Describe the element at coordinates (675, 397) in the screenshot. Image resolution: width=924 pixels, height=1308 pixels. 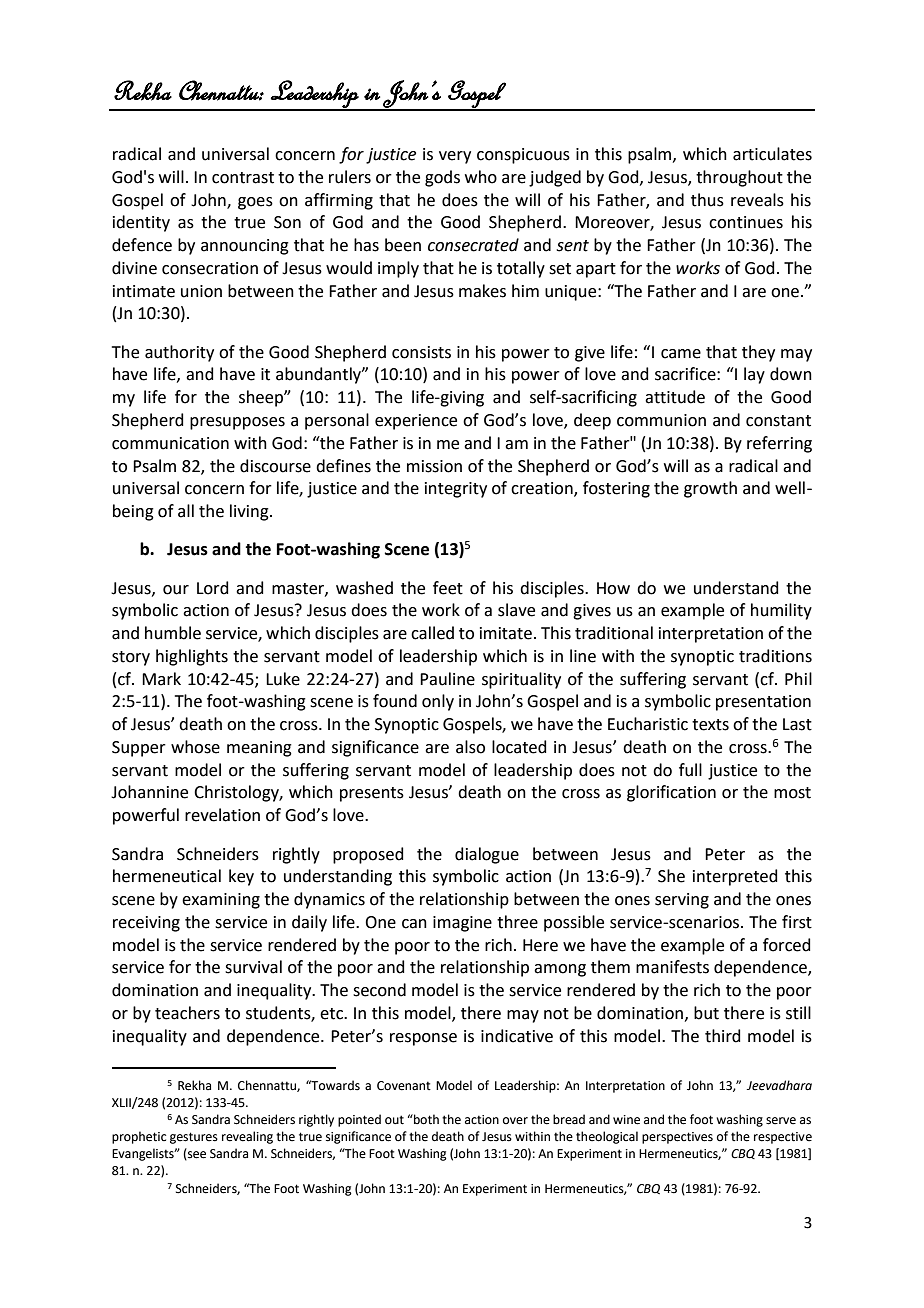
I see `attitude` at that location.
